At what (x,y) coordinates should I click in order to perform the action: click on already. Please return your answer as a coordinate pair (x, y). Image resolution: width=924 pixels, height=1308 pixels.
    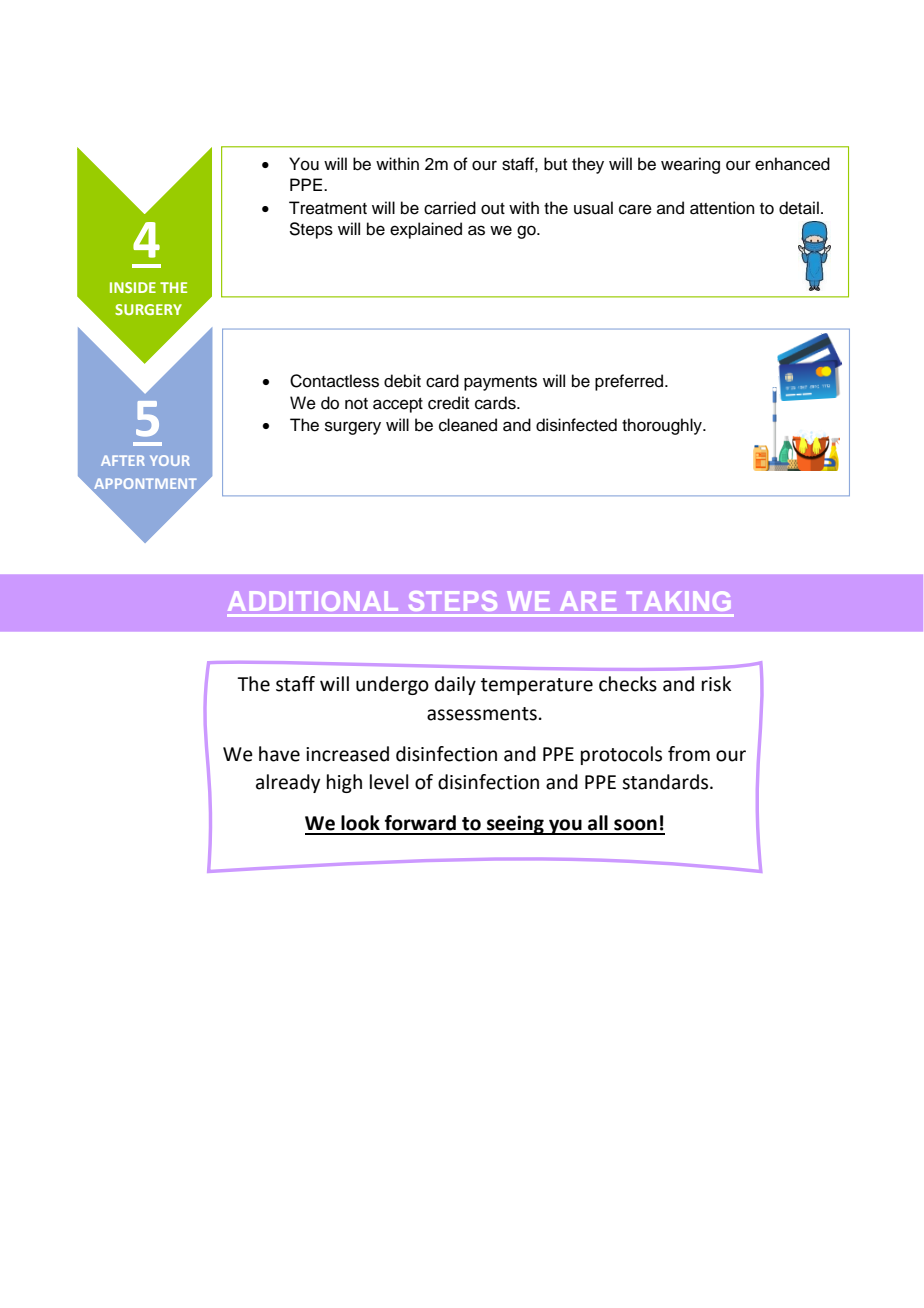
    Looking at the image, I should click on (288, 783).
